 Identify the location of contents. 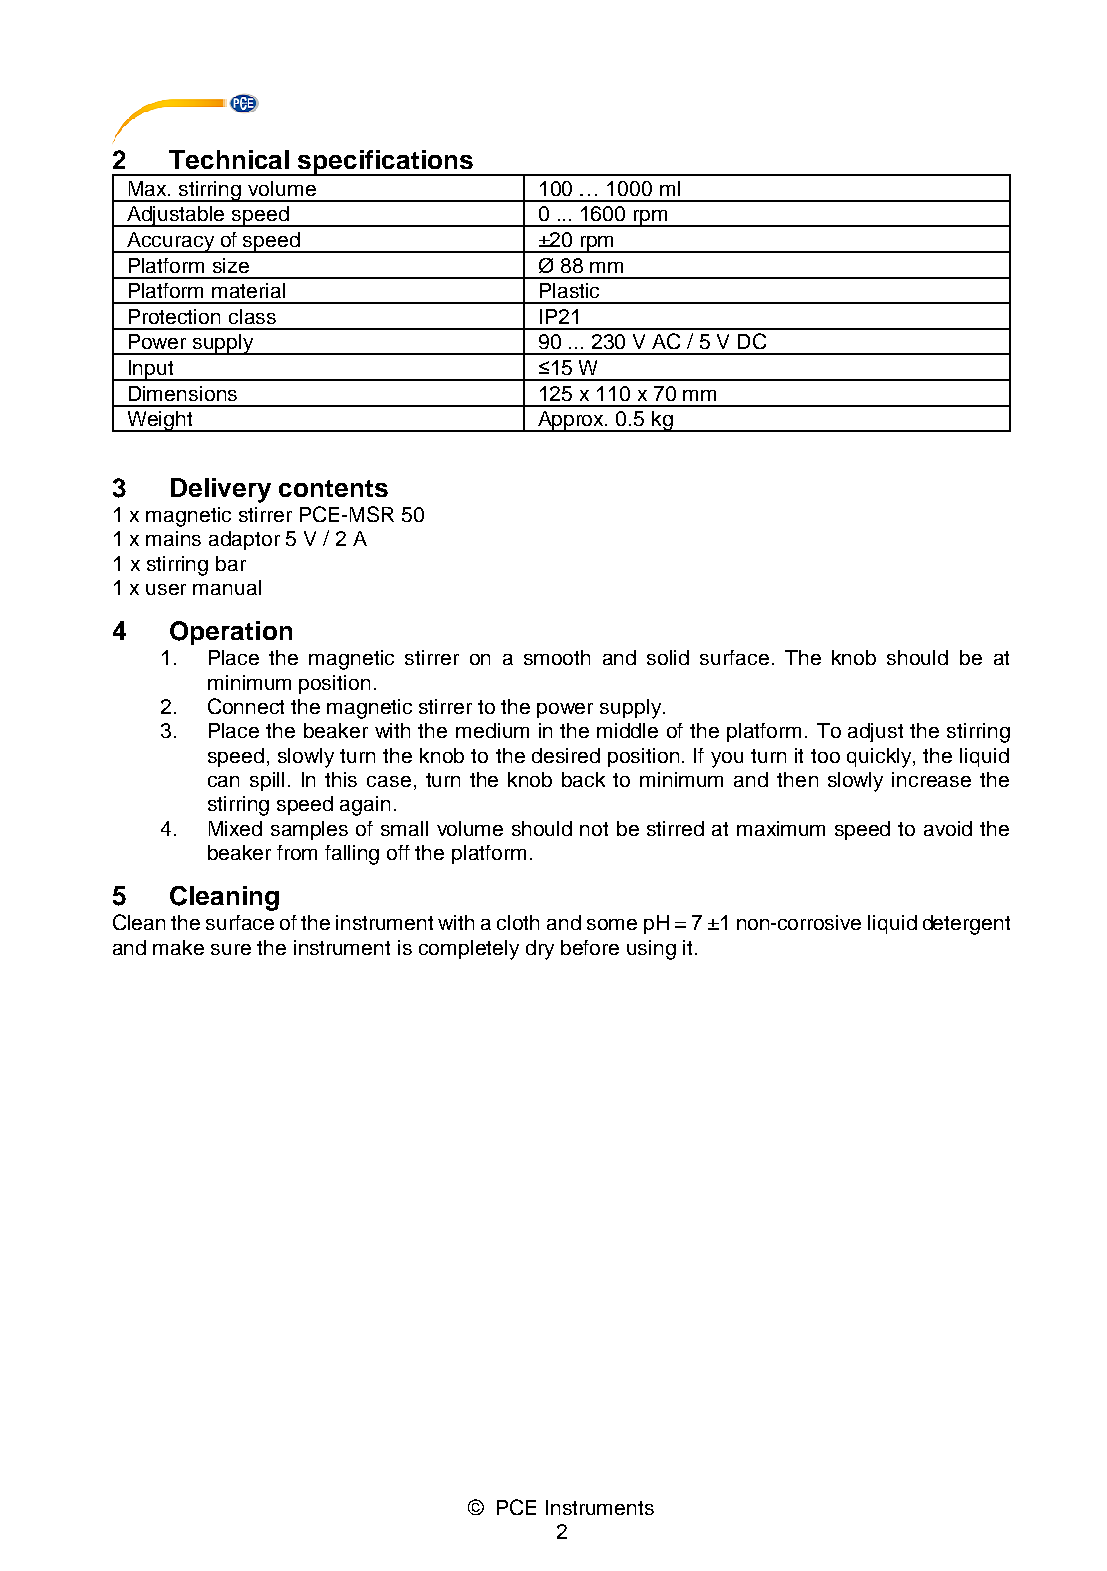
(333, 488).
